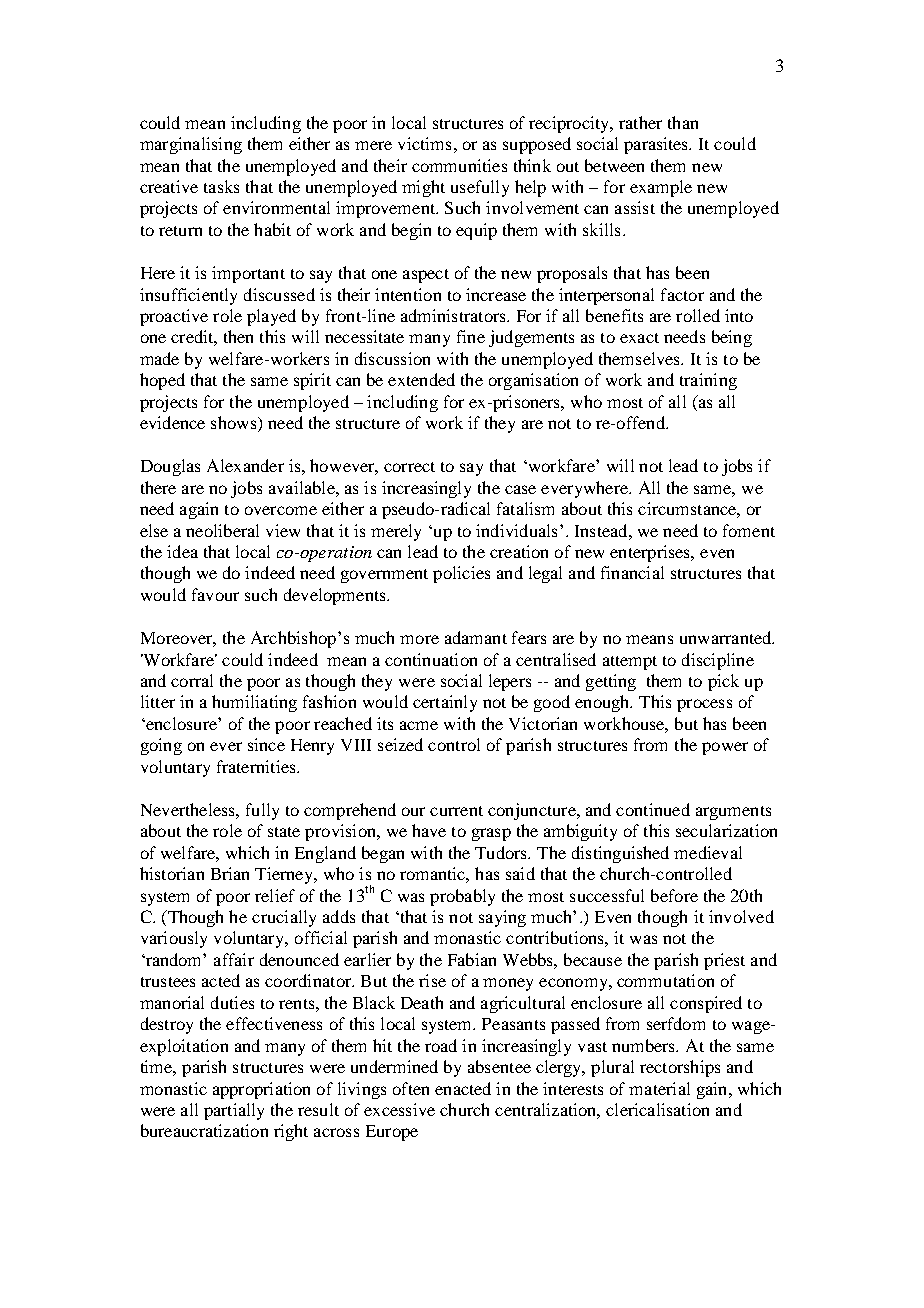  Describe the element at coordinates (708, 852) in the page. I see `medieval` at that location.
